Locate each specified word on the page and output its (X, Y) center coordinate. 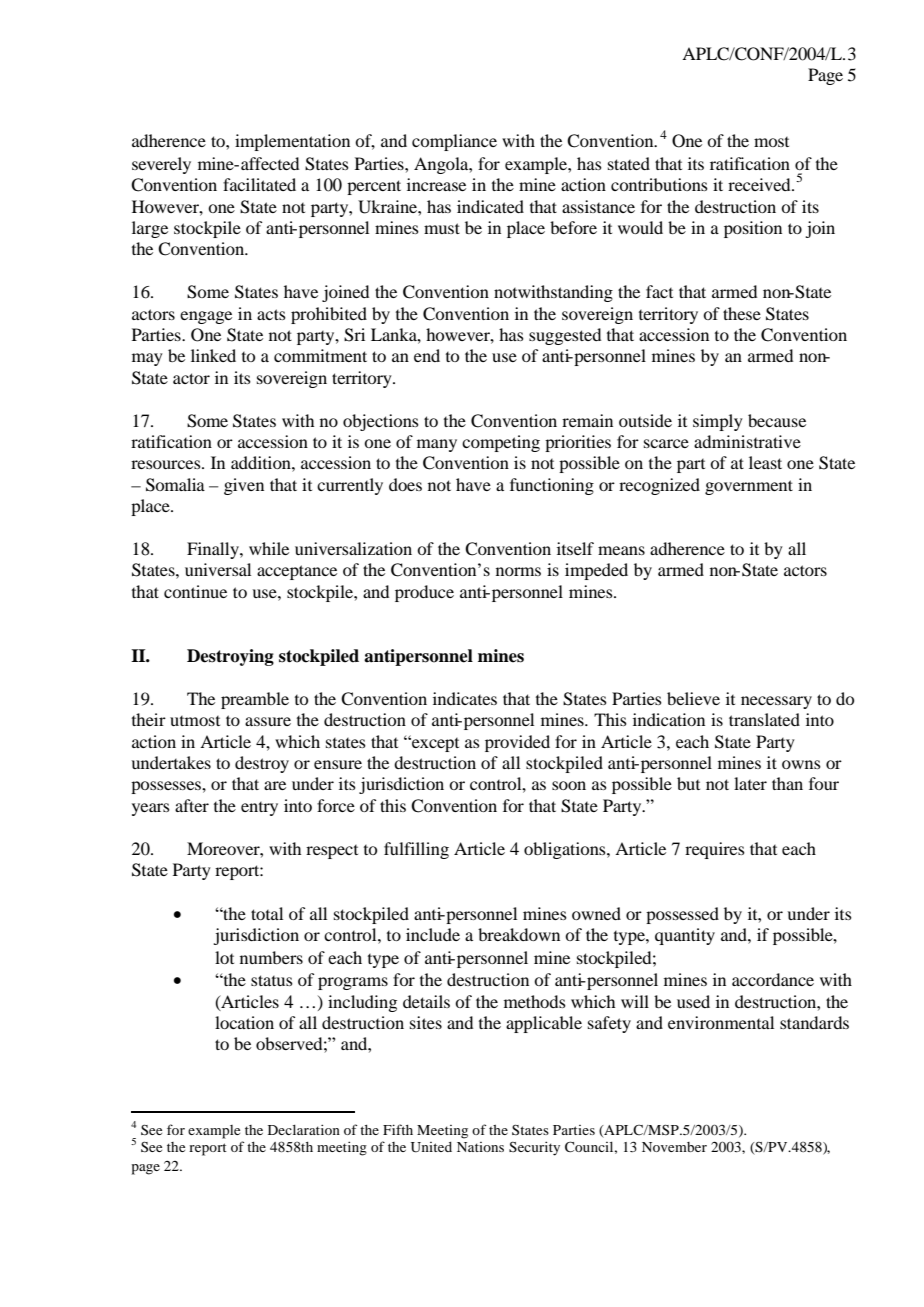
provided (517, 743)
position (753, 229)
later (750, 783)
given (244, 486)
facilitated (259, 184)
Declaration (304, 1129)
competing (501, 443)
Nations (480, 1147)
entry (259, 809)
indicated (490, 206)
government (749, 487)
